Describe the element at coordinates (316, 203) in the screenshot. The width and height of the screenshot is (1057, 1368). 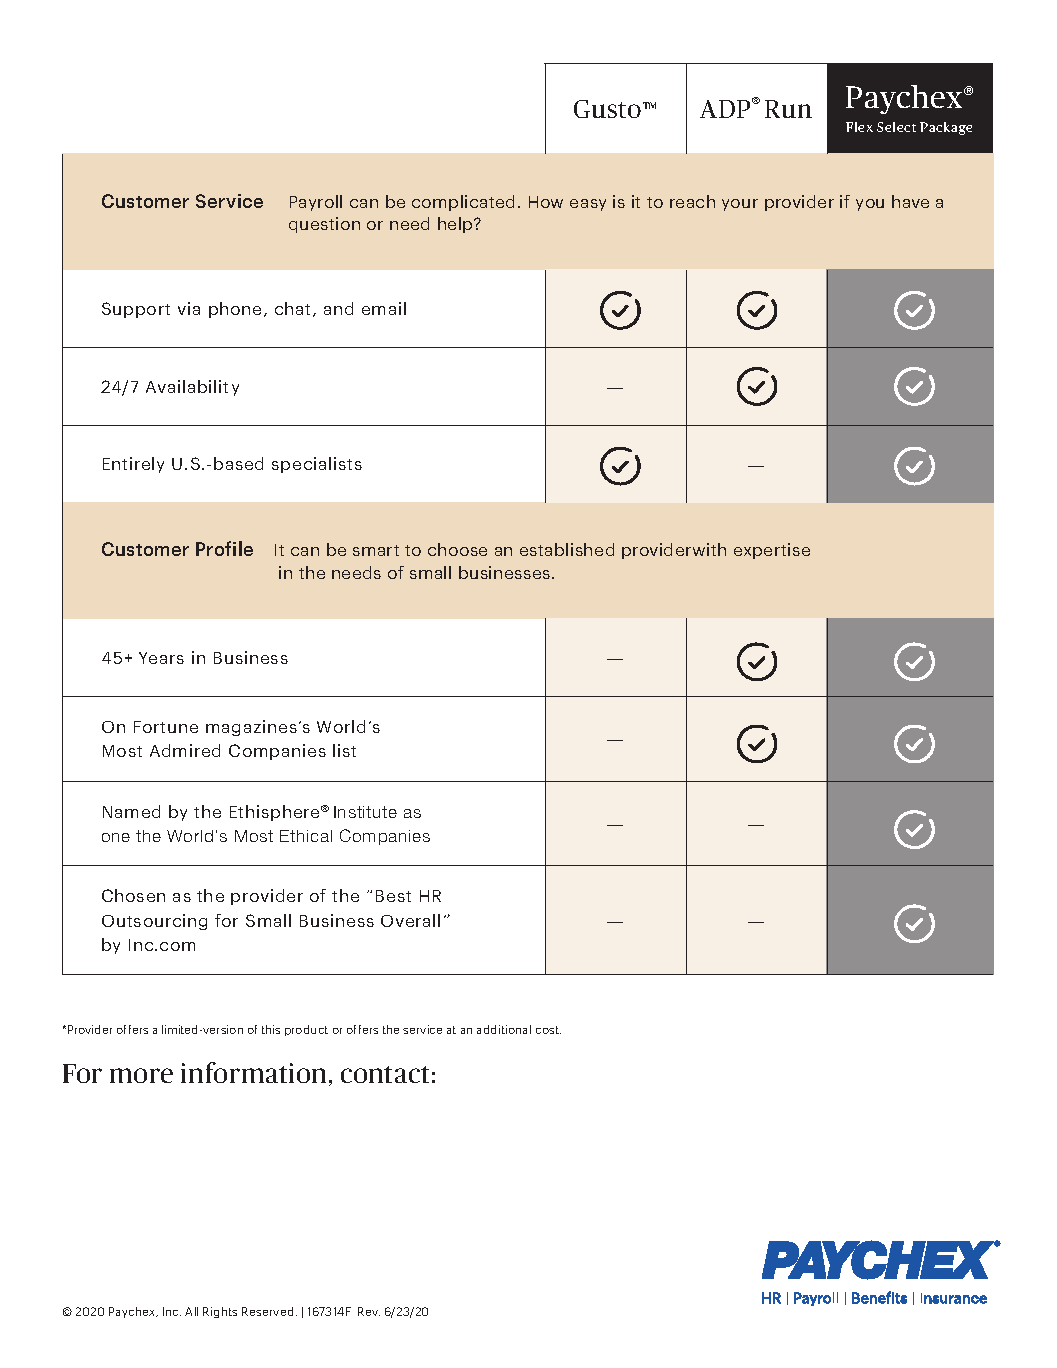
I see `Payroll` at that location.
